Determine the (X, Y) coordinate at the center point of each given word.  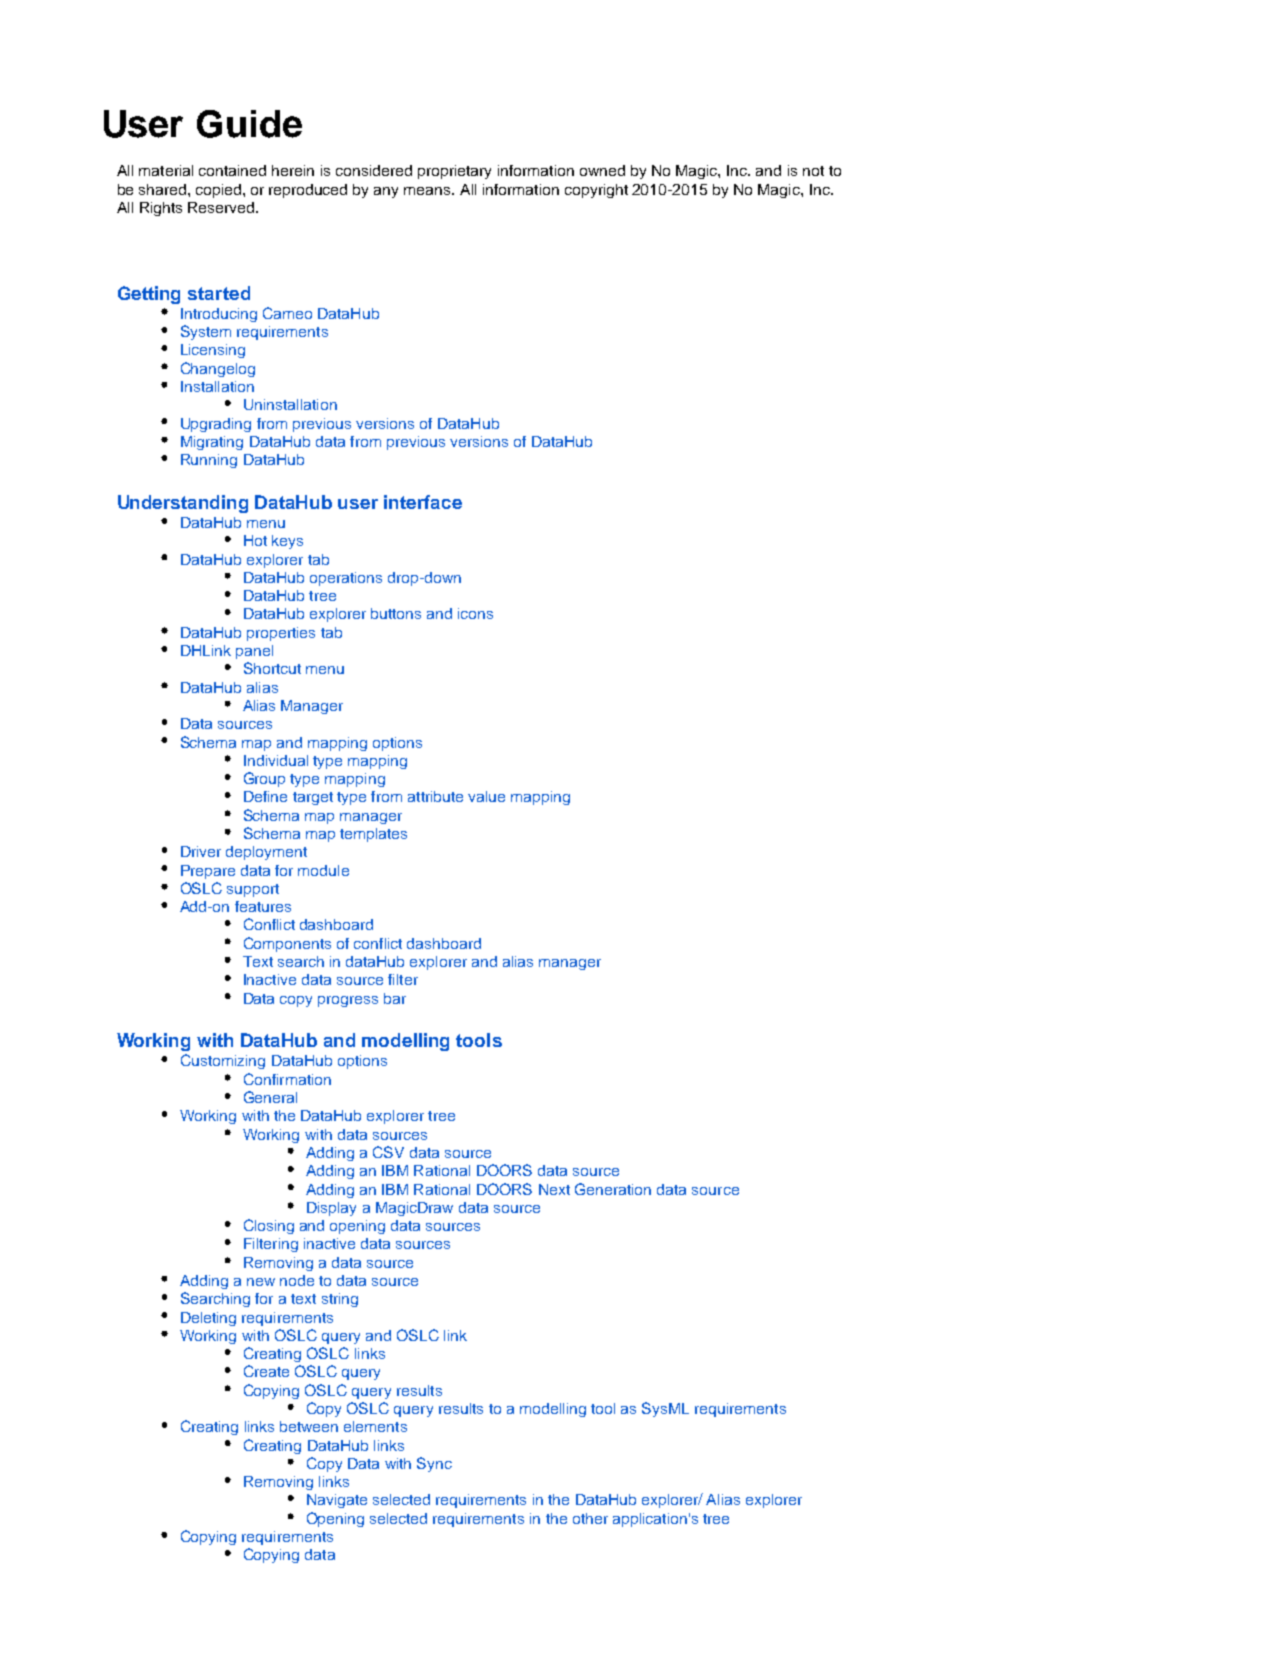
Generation (613, 1189)
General (270, 1097)
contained (232, 170)
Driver (201, 851)
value (486, 796)
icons (475, 613)
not (813, 171)
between (309, 1426)
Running (209, 461)
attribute (435, 796)
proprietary (454, 172)
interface (423, 502)
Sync (434, 1464)
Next (554, 1189)
